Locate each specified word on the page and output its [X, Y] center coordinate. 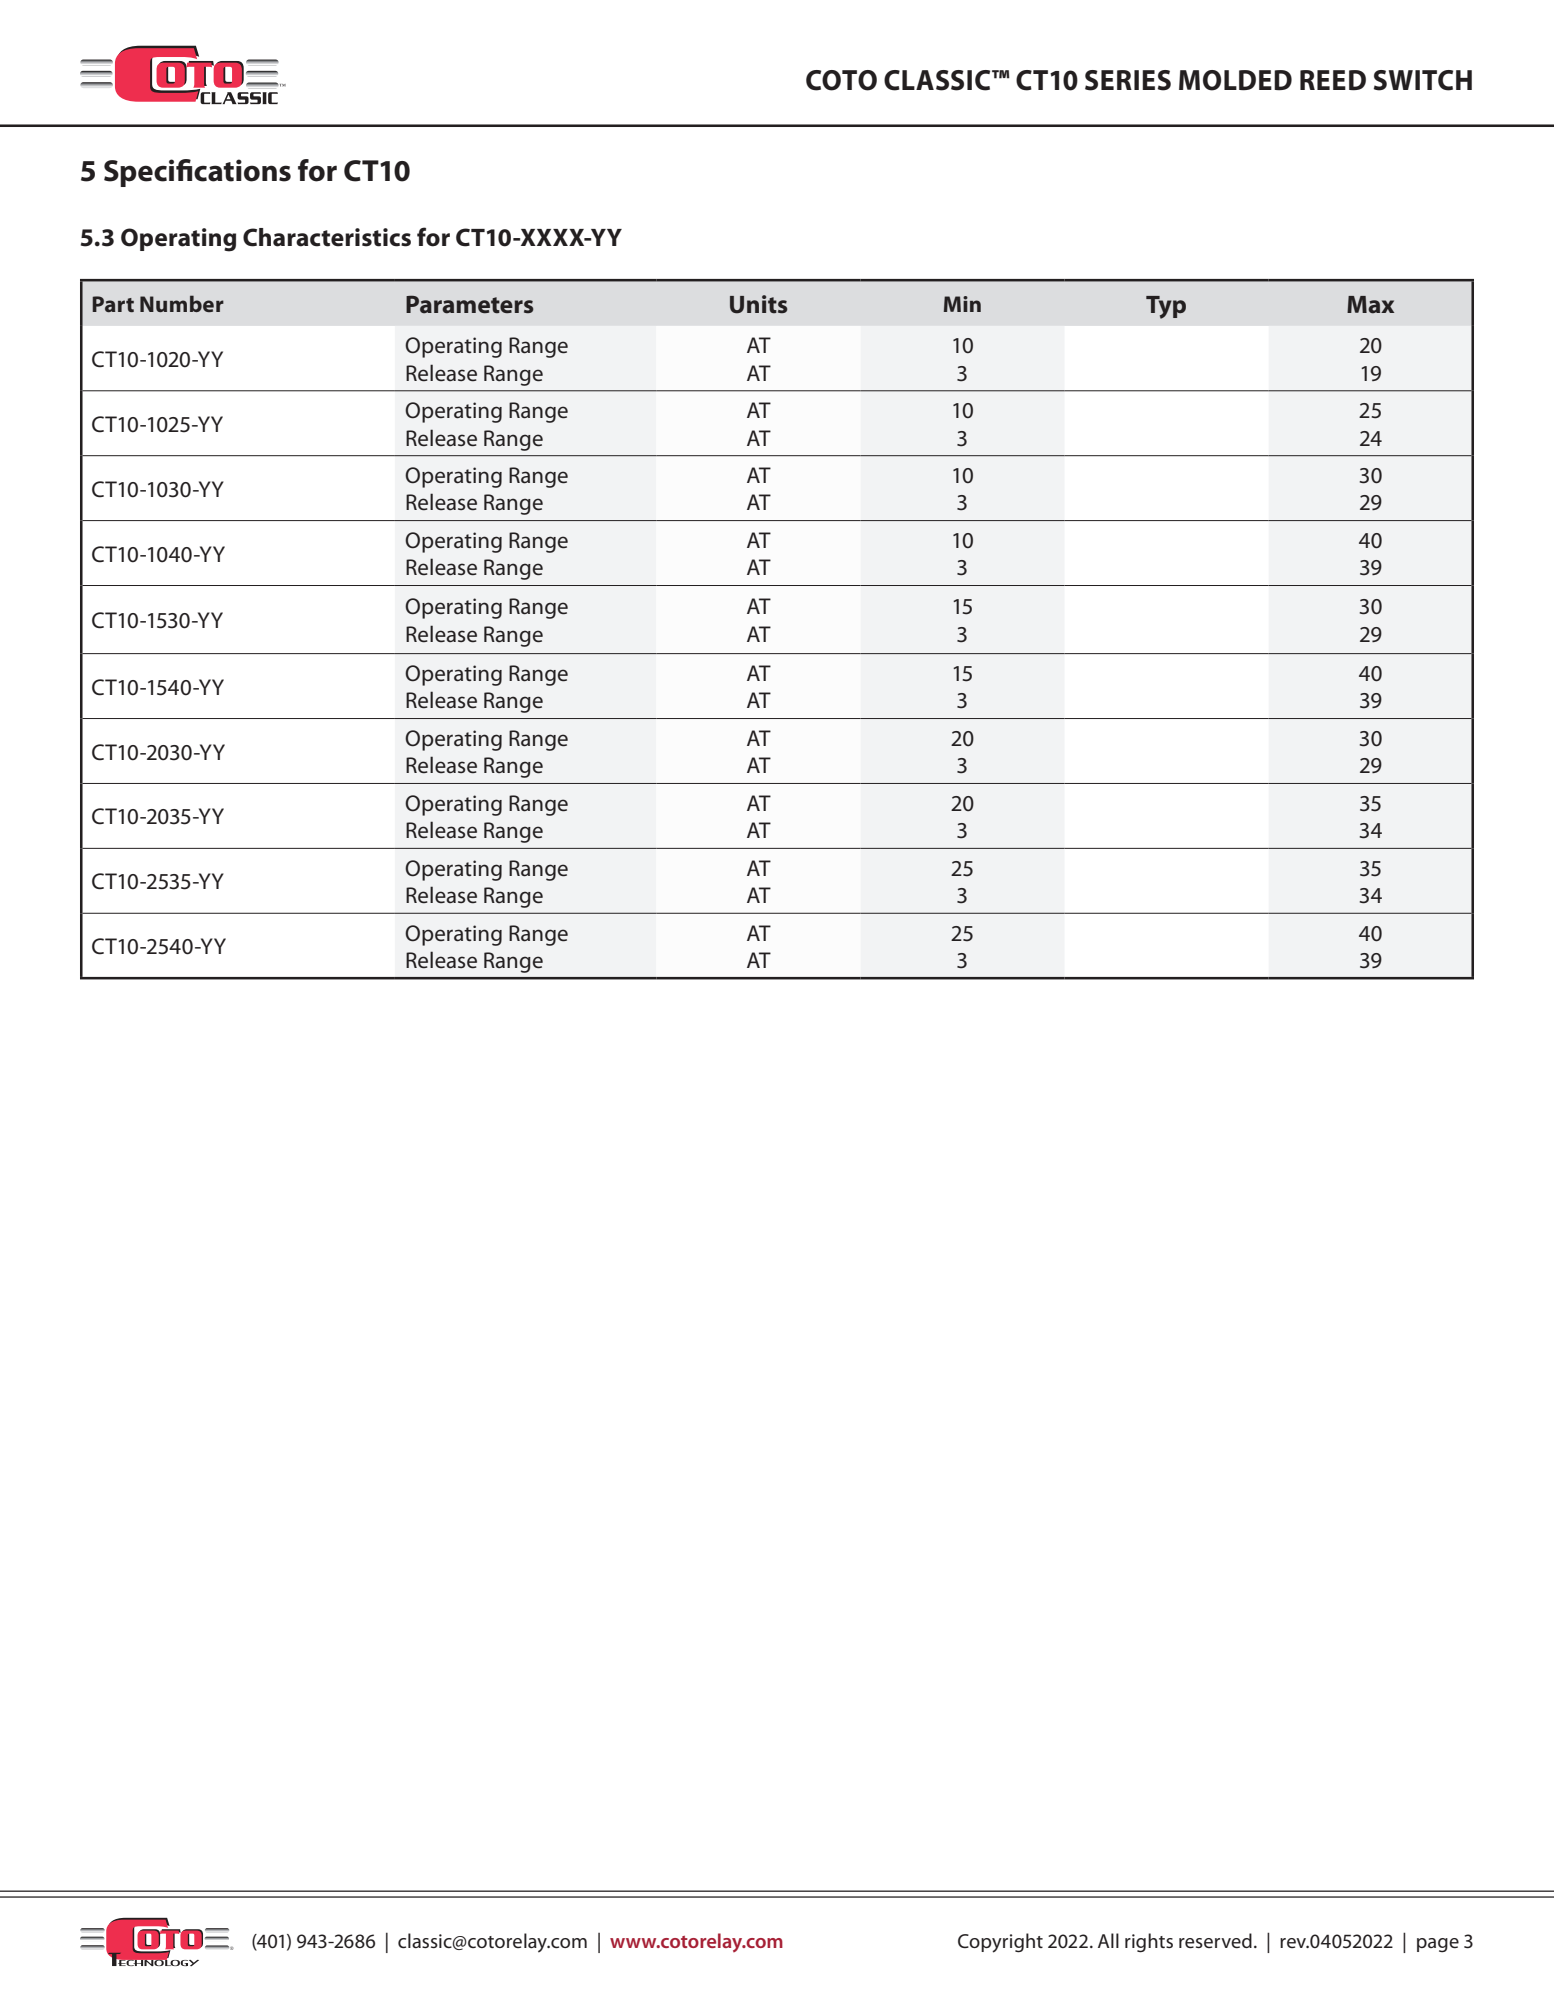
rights [1149, 1943]
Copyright [1000, 1943]
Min [962, 304]
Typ [1166, 307]
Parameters [470, 304]
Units [759, 304]
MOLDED [1235, 80]
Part [113, 304]
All [1108, 1940]
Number [182, 303]
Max [1370, 305]
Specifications [197, 173]
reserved [1215, 1940]
